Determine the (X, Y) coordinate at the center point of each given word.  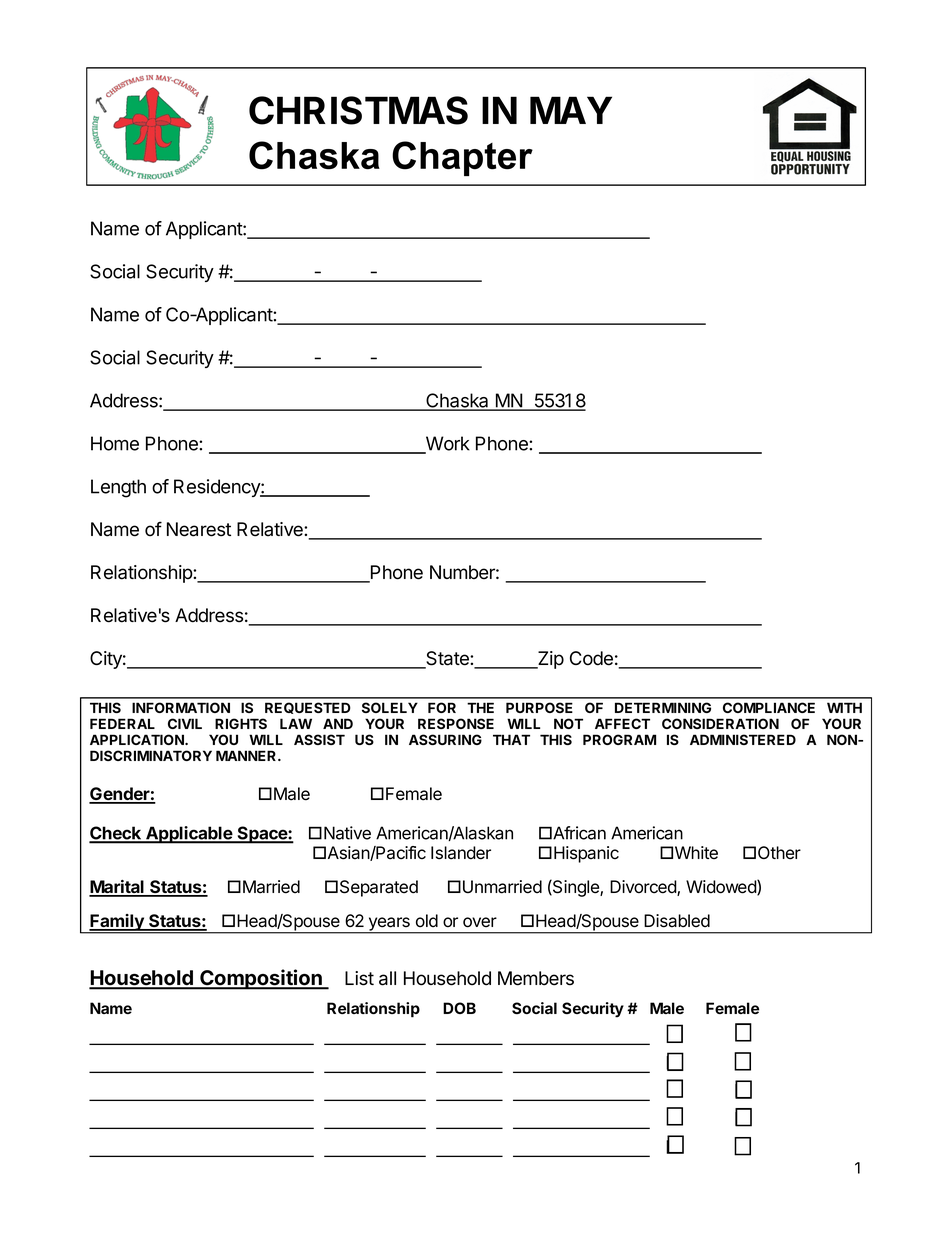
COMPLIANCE (769, 707)
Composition (261, 979)
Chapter (462, 158)
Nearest (199, 529)
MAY (571, 110)
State (447, 659)
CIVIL (185, 723)
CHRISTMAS (358, 110)
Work (447, 444)
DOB (459, 1008)
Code (591, 658)
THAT (511, 739)
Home (115, 443)
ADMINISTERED (743, 739)
